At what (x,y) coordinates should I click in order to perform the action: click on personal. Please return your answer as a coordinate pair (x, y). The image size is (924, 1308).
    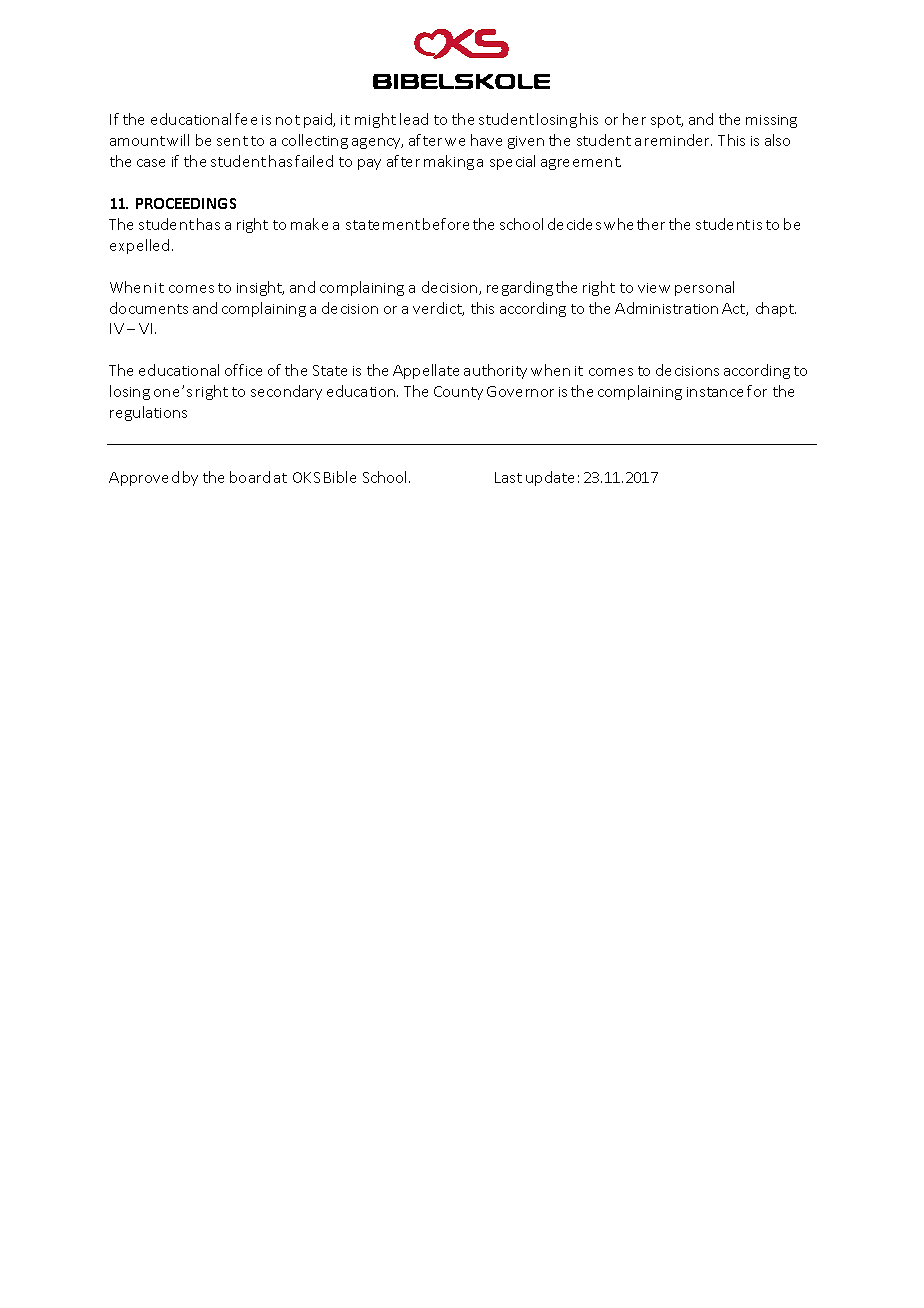
    Looking at the image, I should click on (704, 288).
